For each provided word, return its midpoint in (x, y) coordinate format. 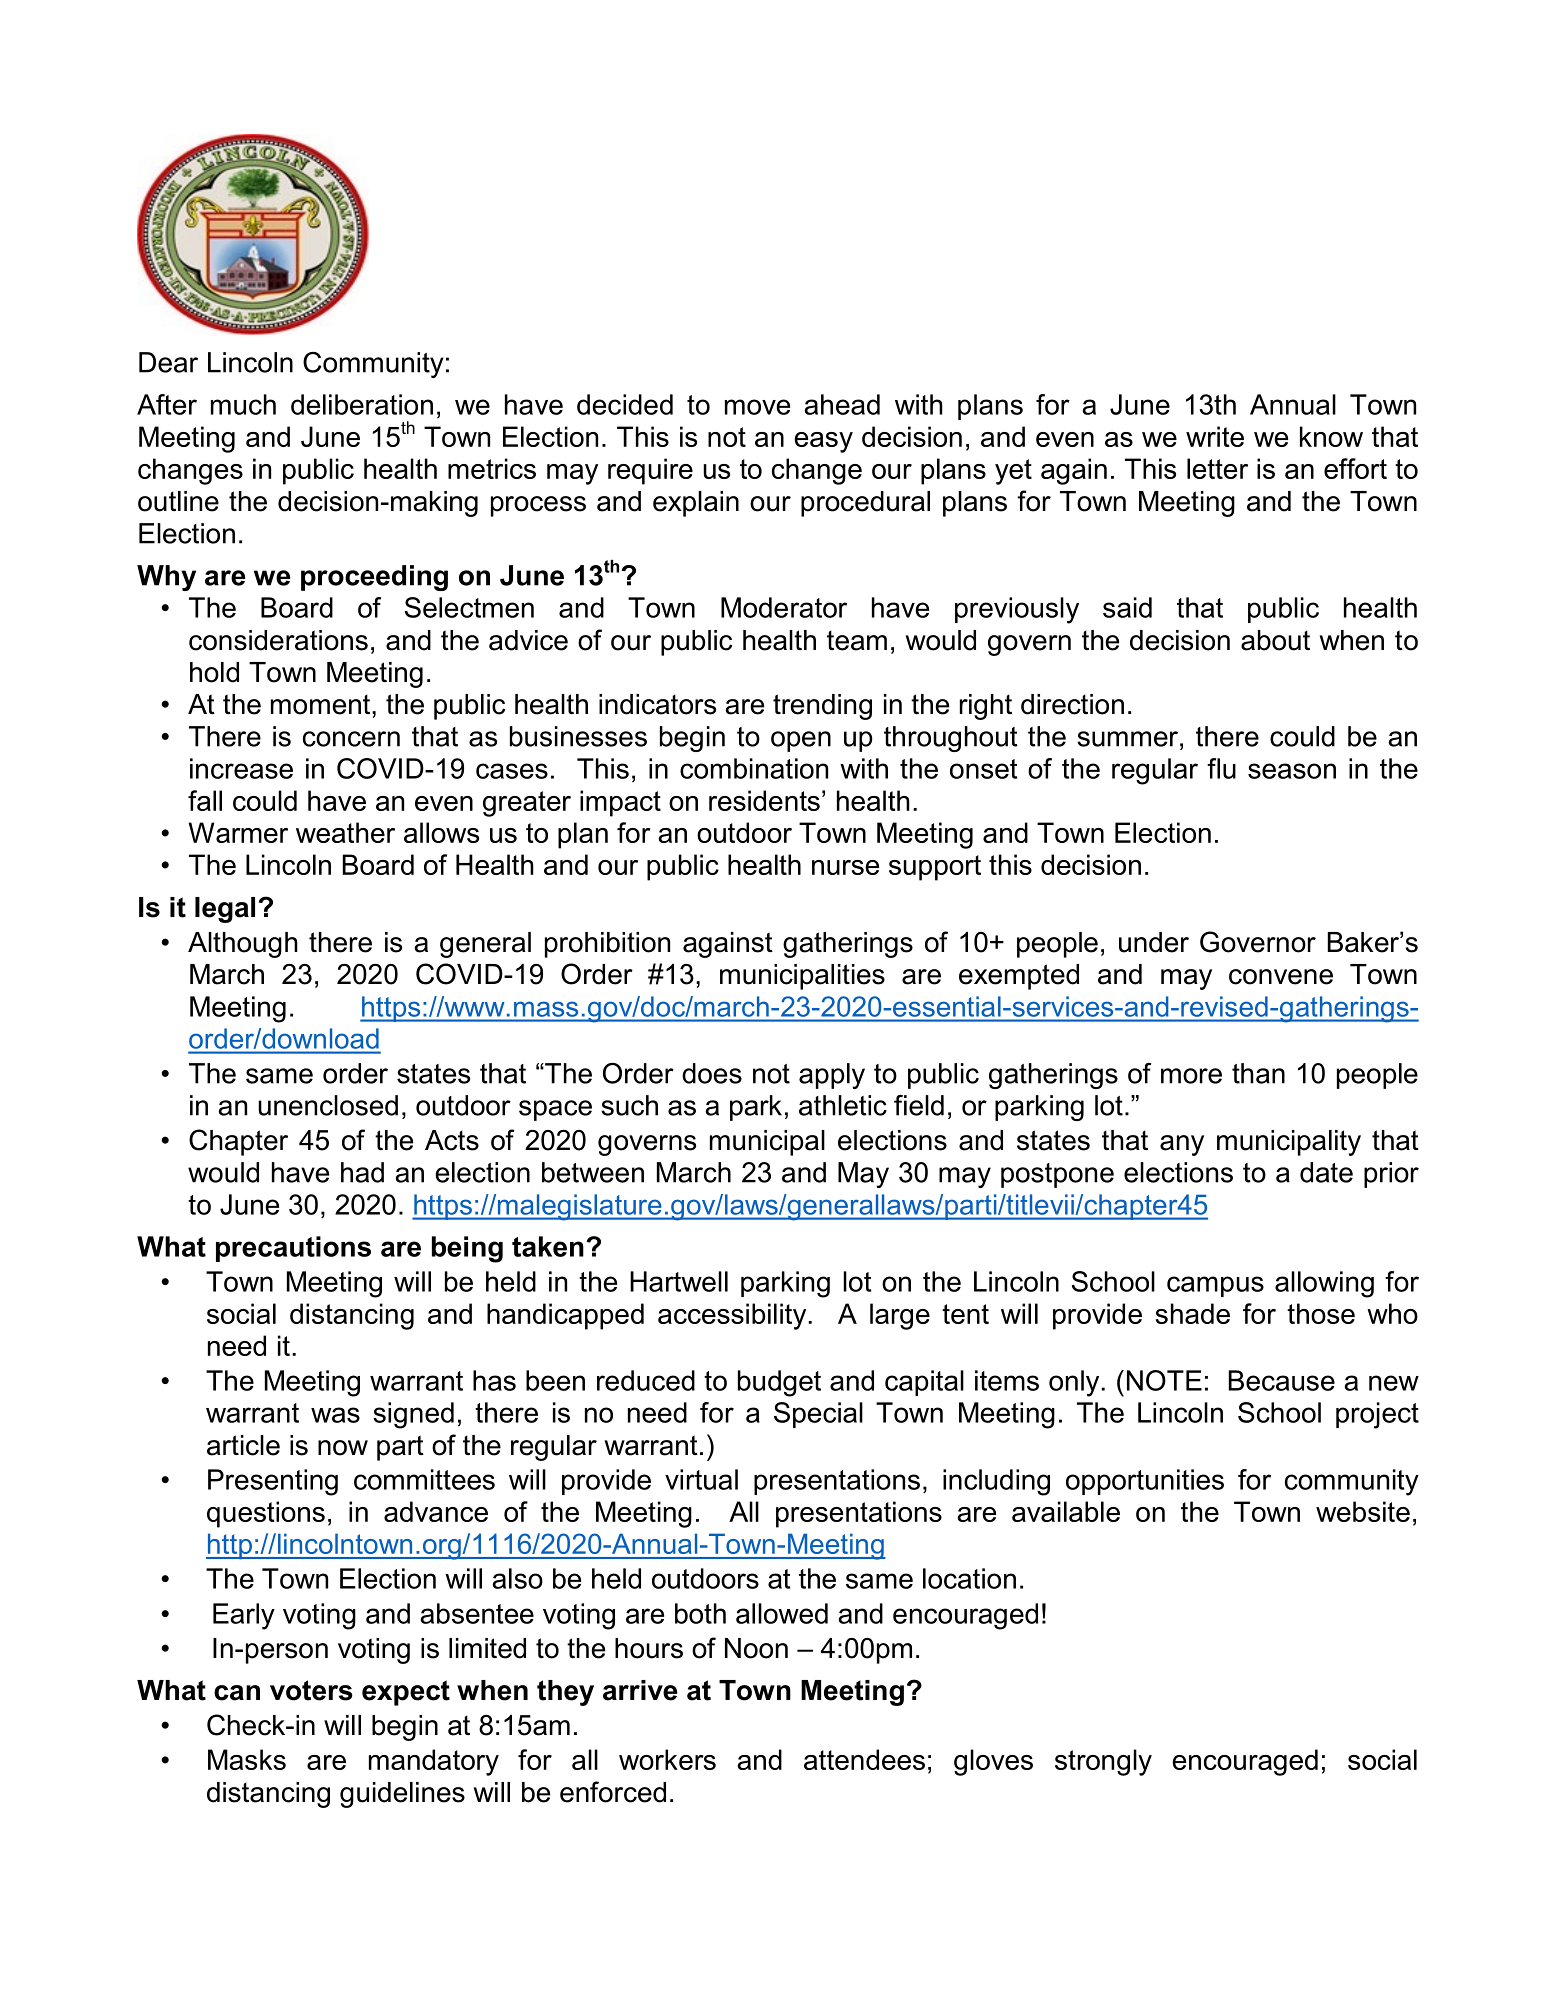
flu (1221, 768)
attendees (864, 1759)
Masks (247, 1759)
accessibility (733, 1316)
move (757, 407)
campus (1215, 1286)
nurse (845, 867)
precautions (293, 1249)
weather (345, 832)
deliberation (362, 404)
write (1215, 436)
